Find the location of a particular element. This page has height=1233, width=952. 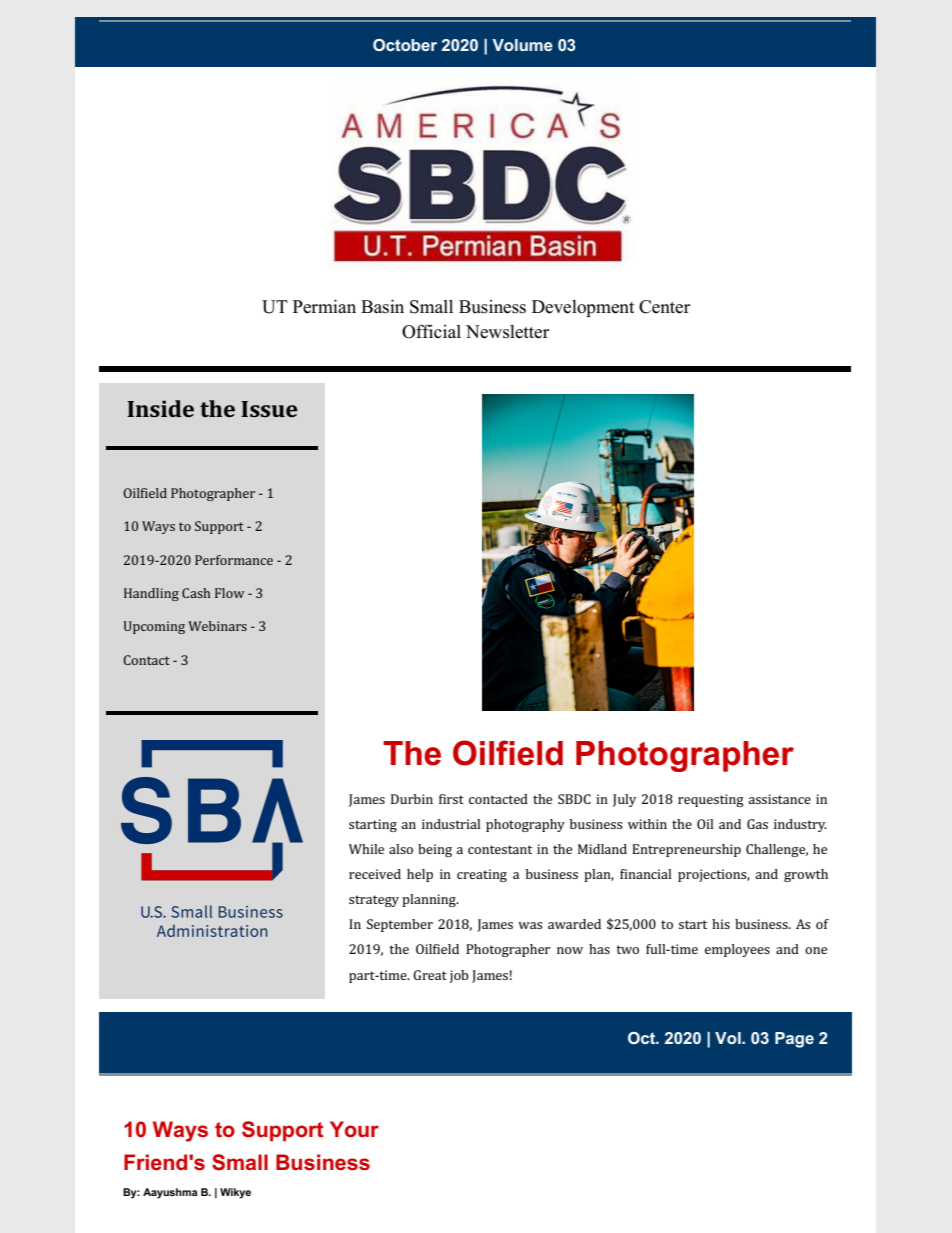

job is located at coordinates (459, 976).
